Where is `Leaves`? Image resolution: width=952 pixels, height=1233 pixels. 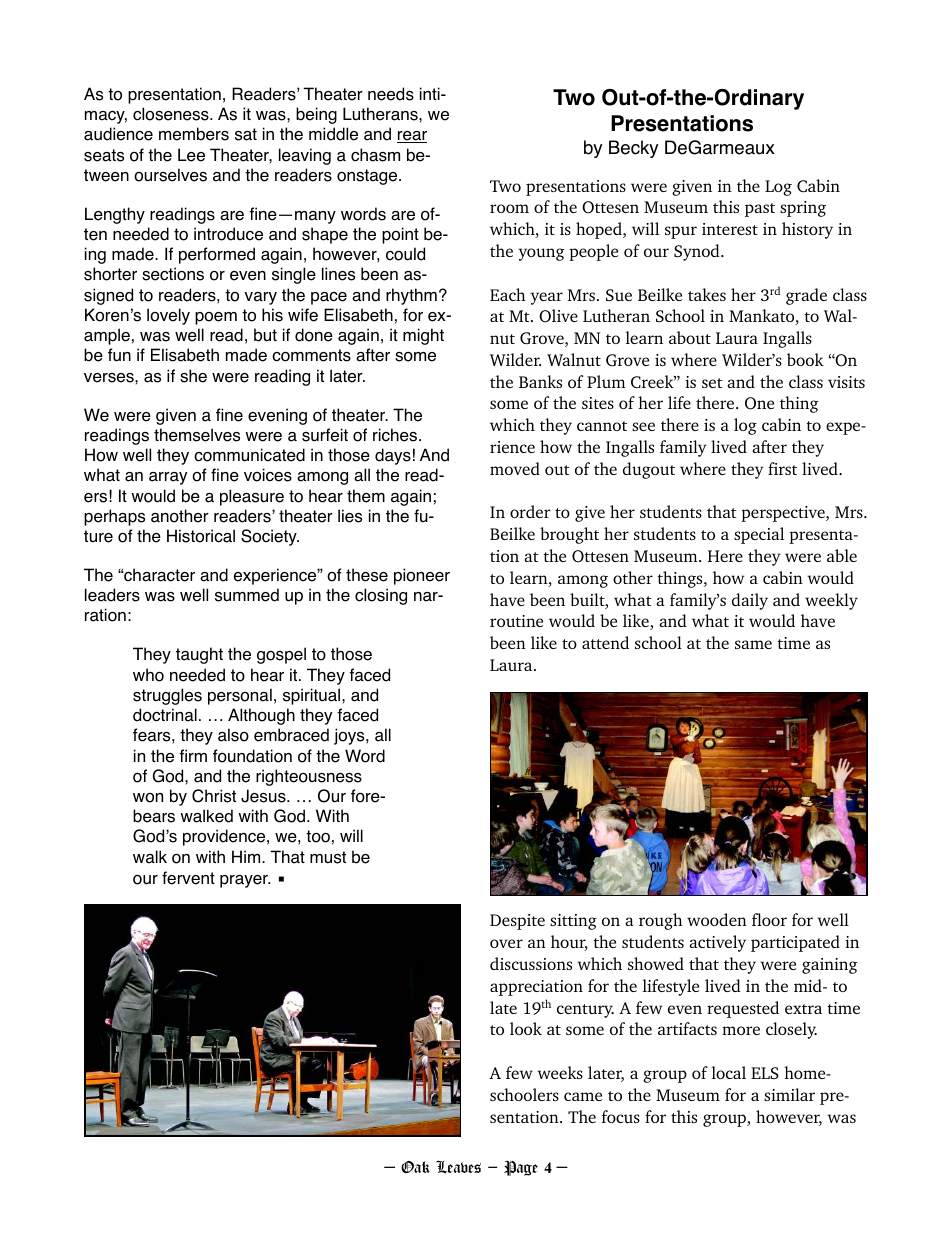
Leaves is located at coordinates (458, 1166).
